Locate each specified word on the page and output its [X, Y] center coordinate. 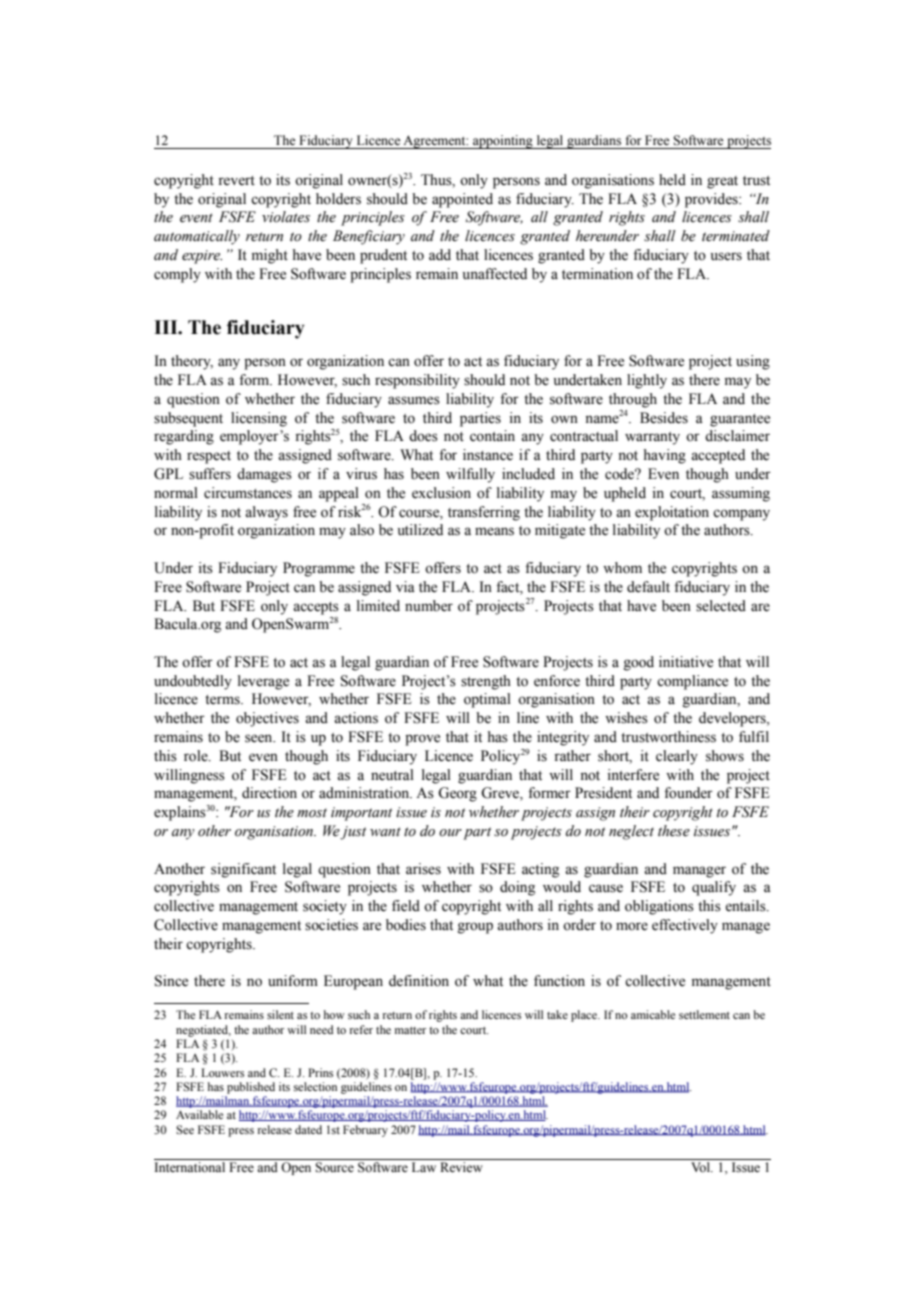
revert [236, 181]
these [674, 831]
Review [461, 1167]
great [722, 182]
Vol [701, 1167]
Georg [457, 794]
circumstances [248, 493]
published [251, 1088]
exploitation [672, 513]
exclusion [441, 493]
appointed [462, 200]
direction [269, 793]
